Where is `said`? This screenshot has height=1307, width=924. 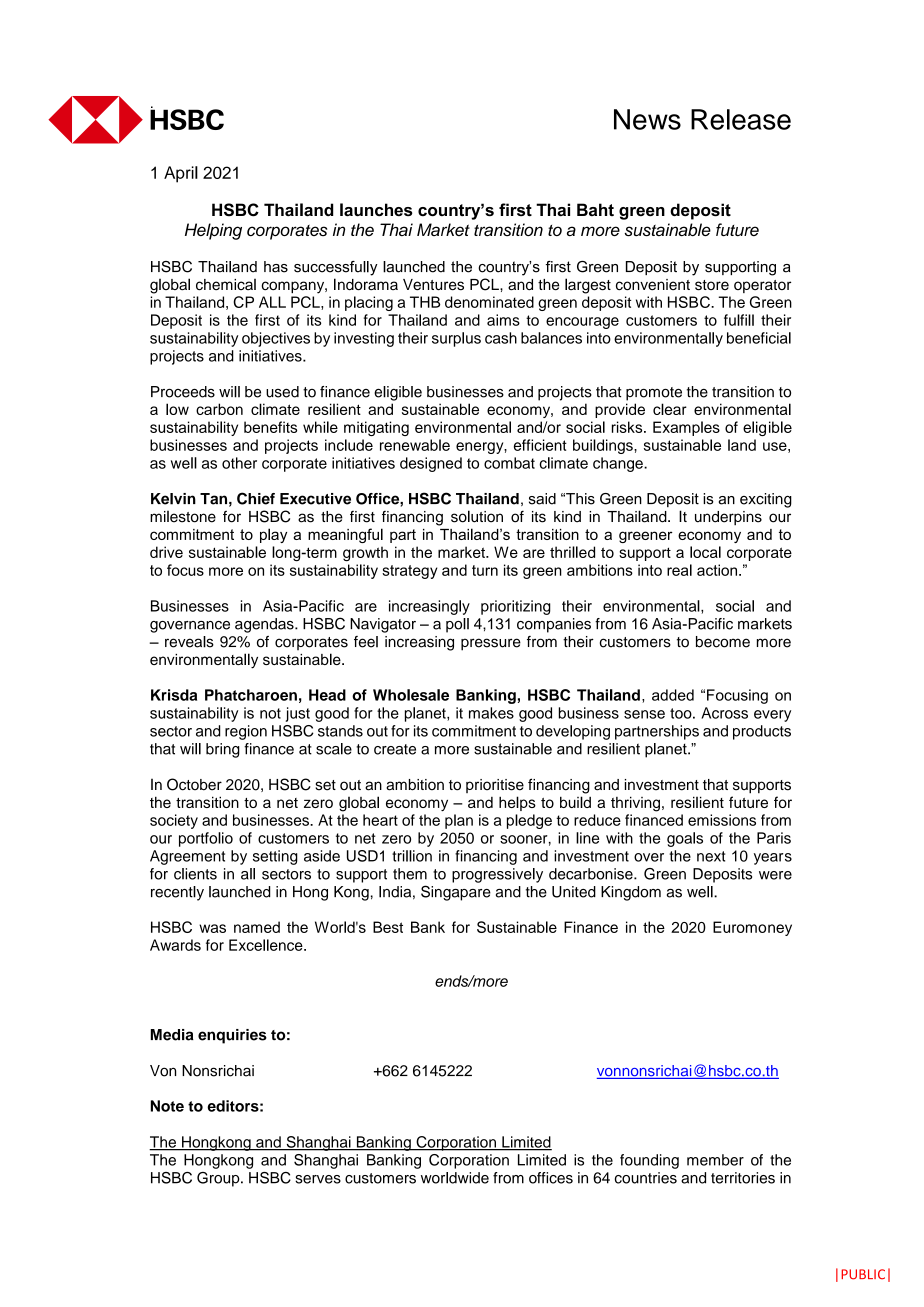 said is located at coordinates (542, 499).
